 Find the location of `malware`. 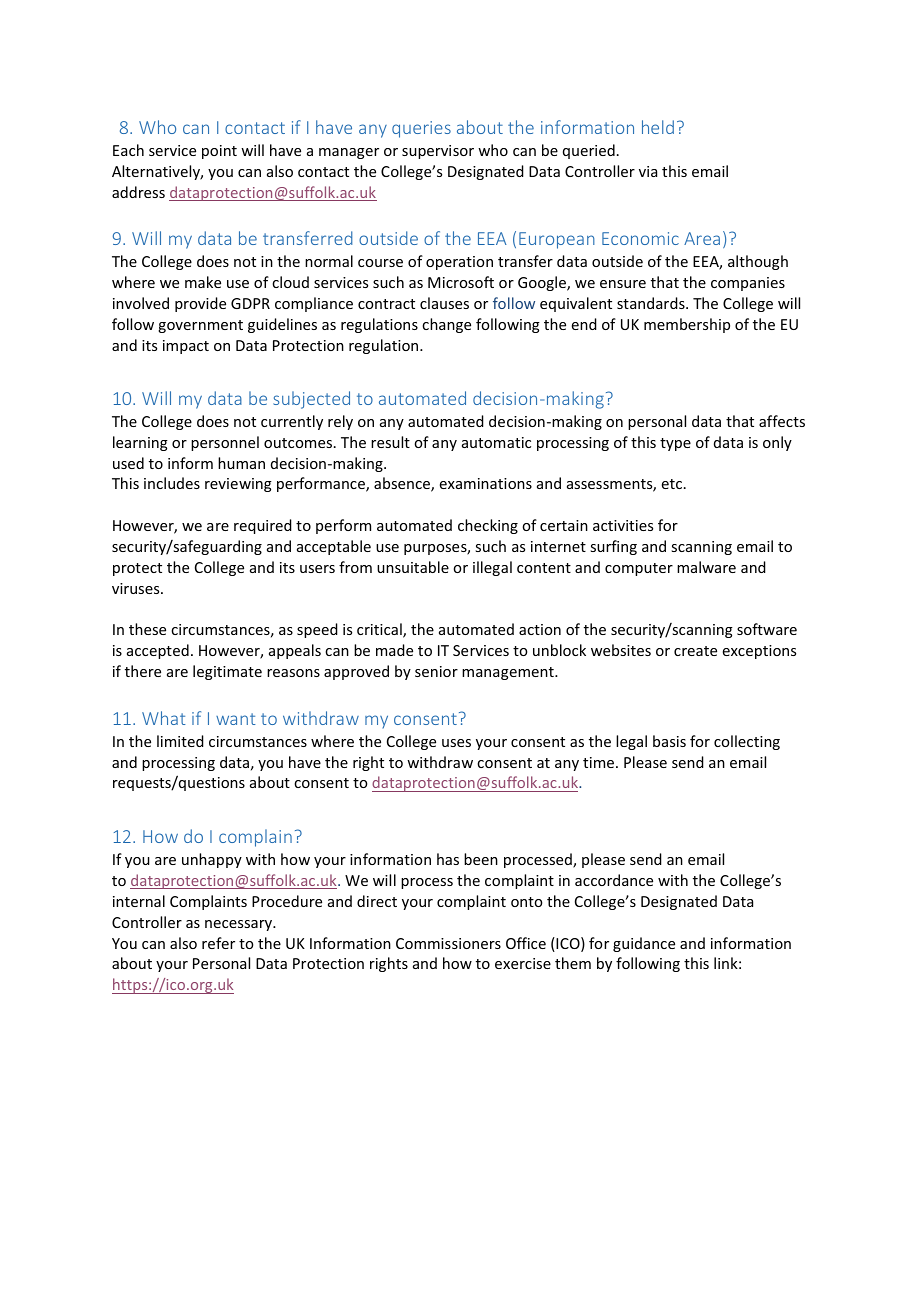

malware is located at coordinates (706, 567).
